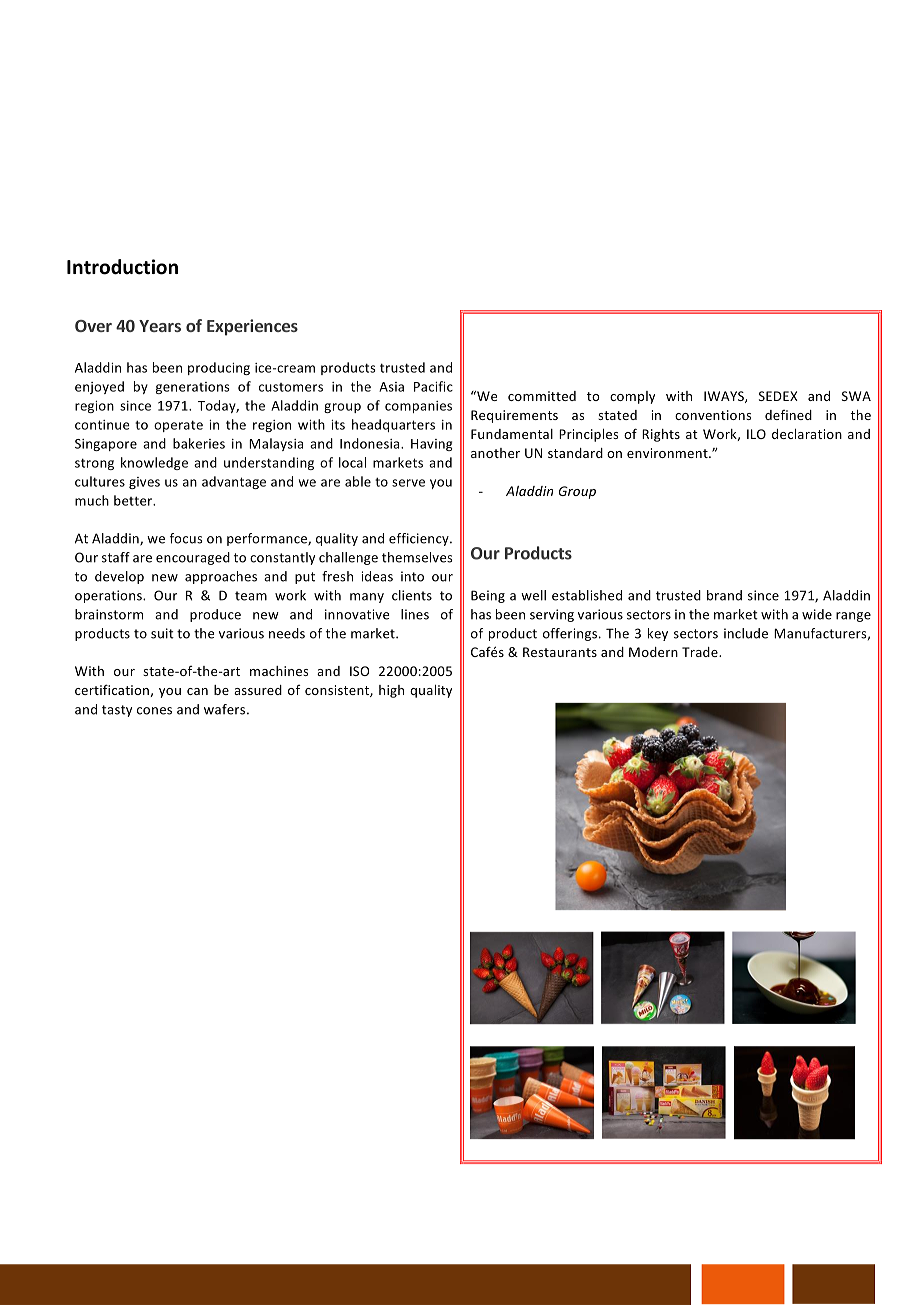  I want to click on gives, so click(144, 483).
